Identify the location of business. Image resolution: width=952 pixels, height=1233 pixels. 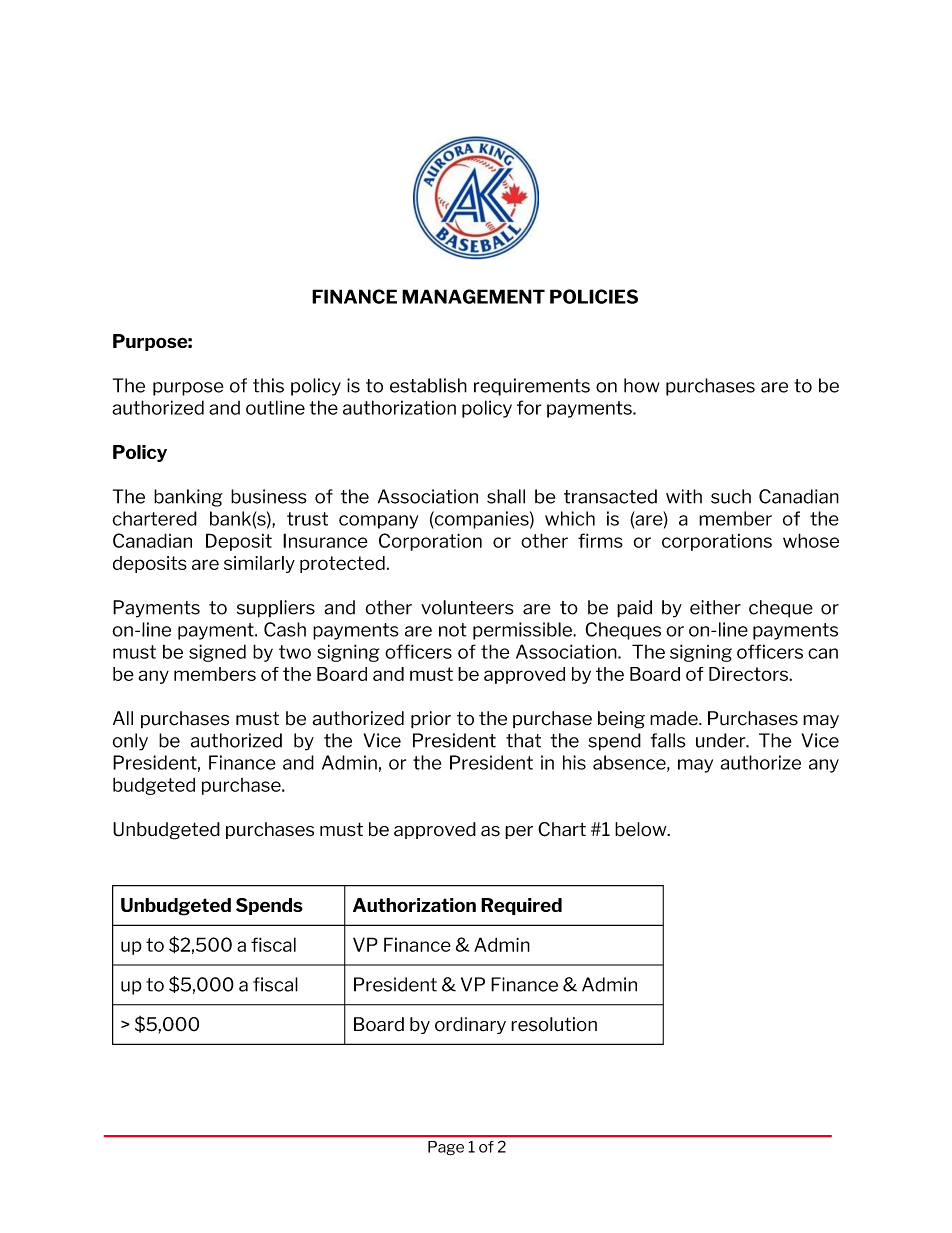
(269, 496).
